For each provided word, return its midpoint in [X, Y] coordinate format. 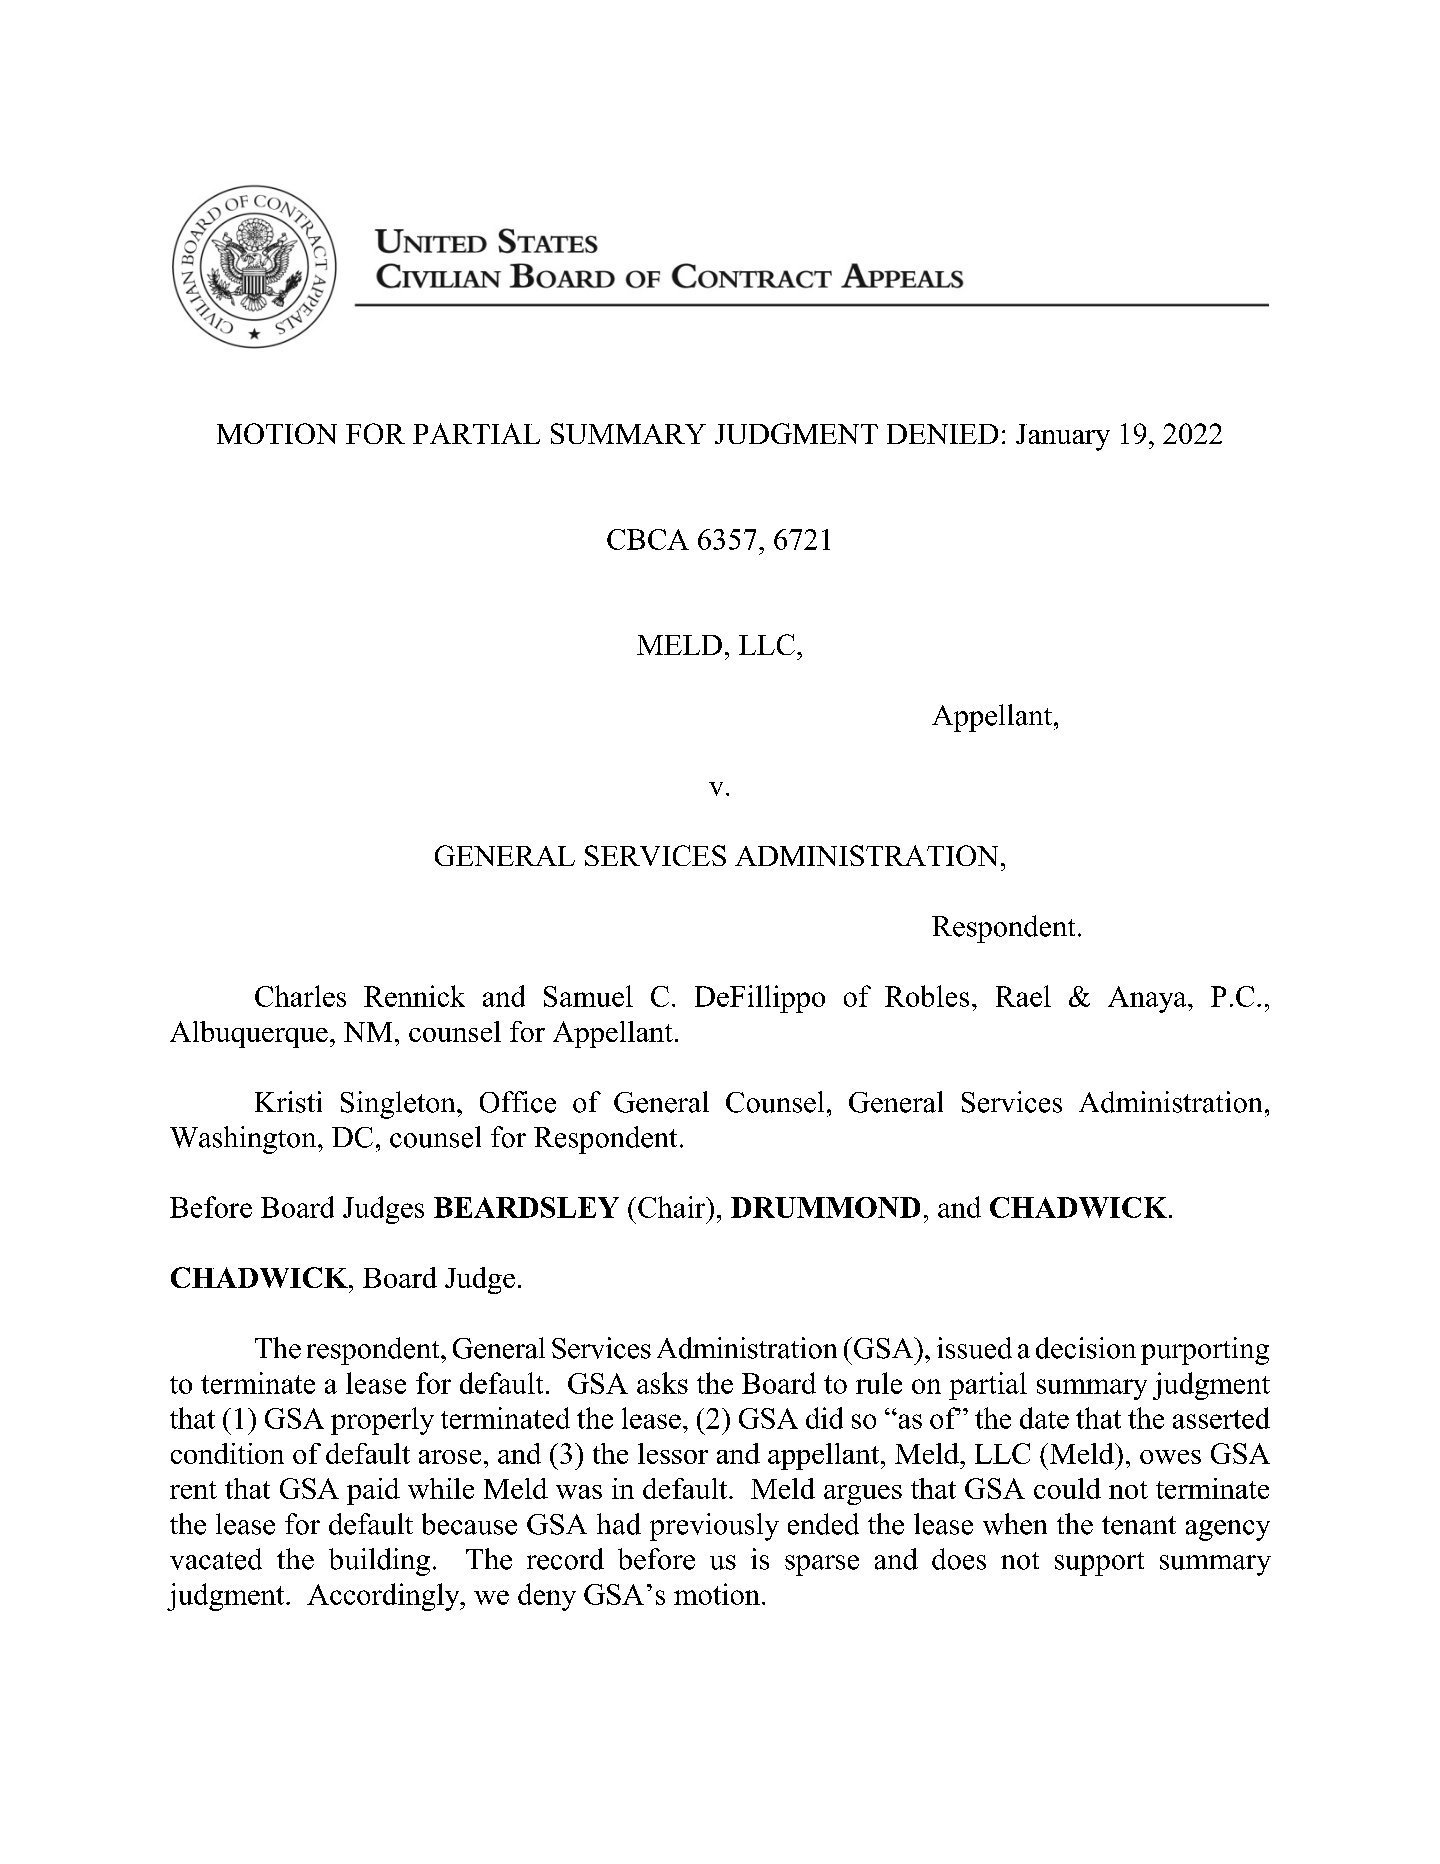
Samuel [588, 996]
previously [714, 1527]
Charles [300, 996]
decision [1086, 1348]
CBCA [648, 539]
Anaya [1148, 999]
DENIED [942, 434]
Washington [244, 1140]
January [1063, 437]
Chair [673, 1207]
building [379, 1562]
